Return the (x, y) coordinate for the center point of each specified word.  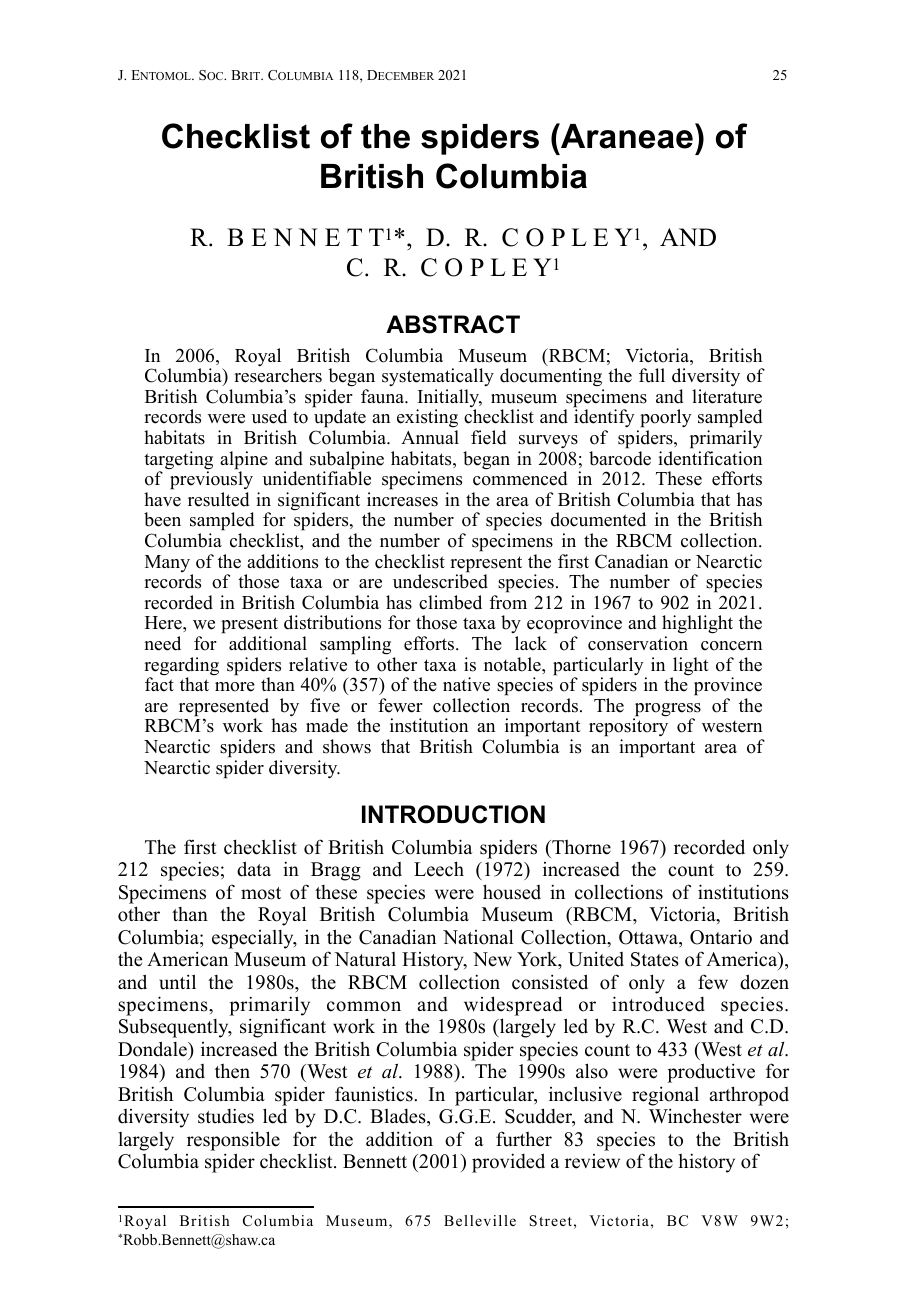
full (652, 375)
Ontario (721, 937)
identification (710, 458)
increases (402, 499)
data (254, 869)
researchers (278, 375)
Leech (439, 869)
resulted (219, 499)
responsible (233, 1141)
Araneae (626, 136)
